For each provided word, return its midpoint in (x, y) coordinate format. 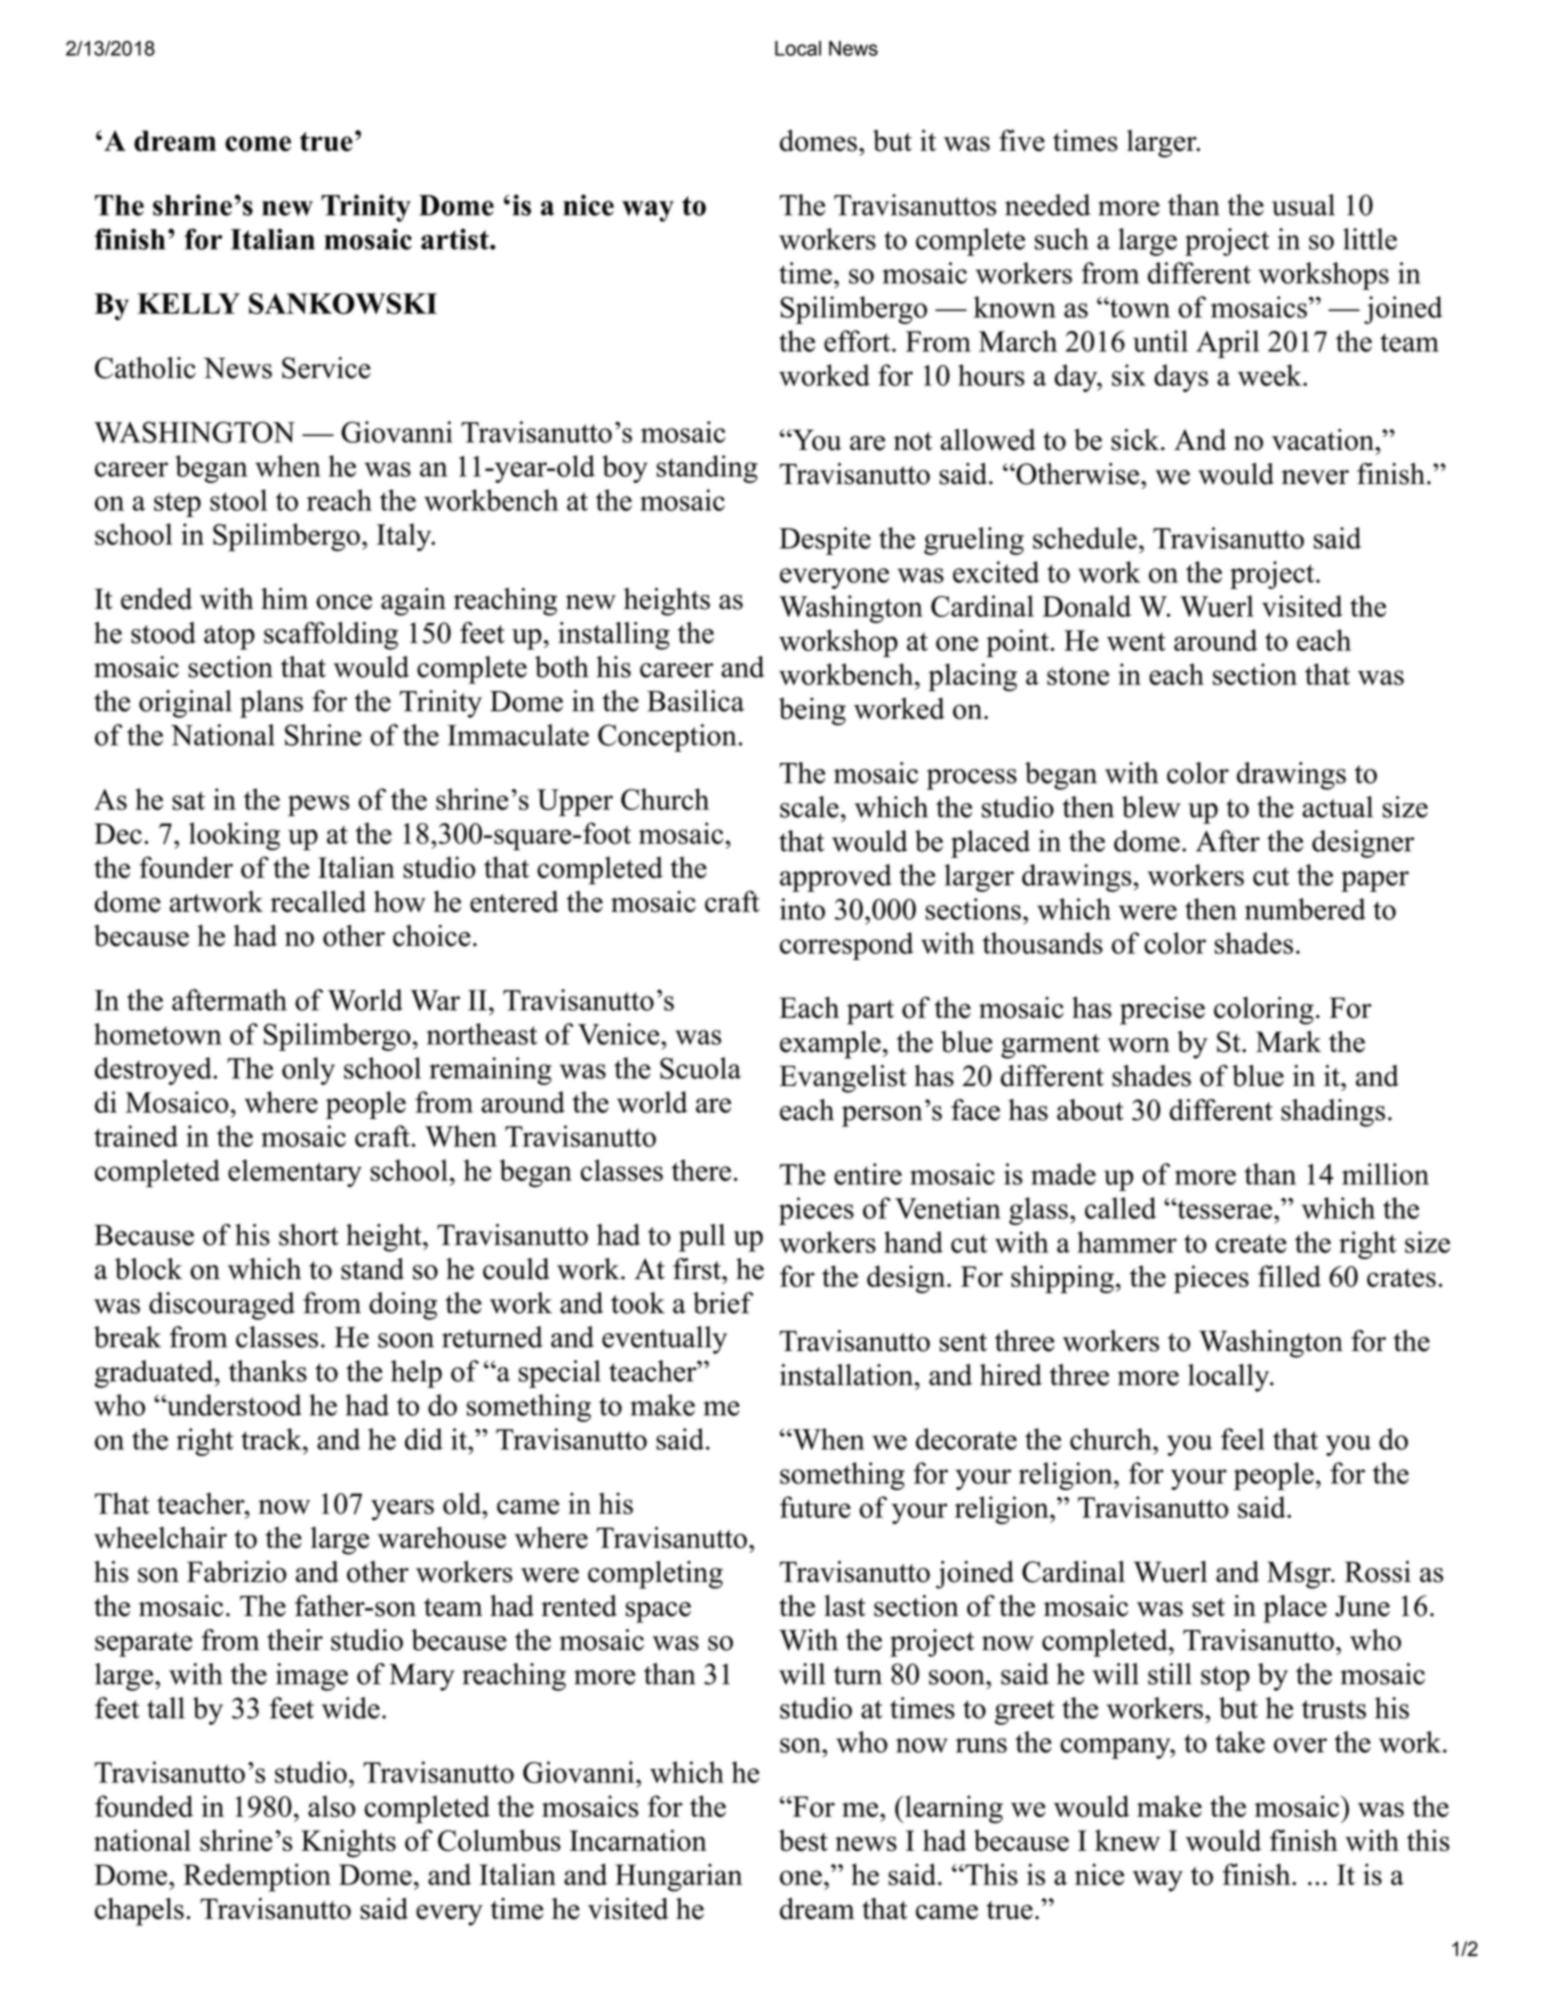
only (308, 1071)
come (258, 144)
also (332, 1806)
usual (1303, 205)
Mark (1288, 1041)
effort (858, 341)
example (830, 1045)
